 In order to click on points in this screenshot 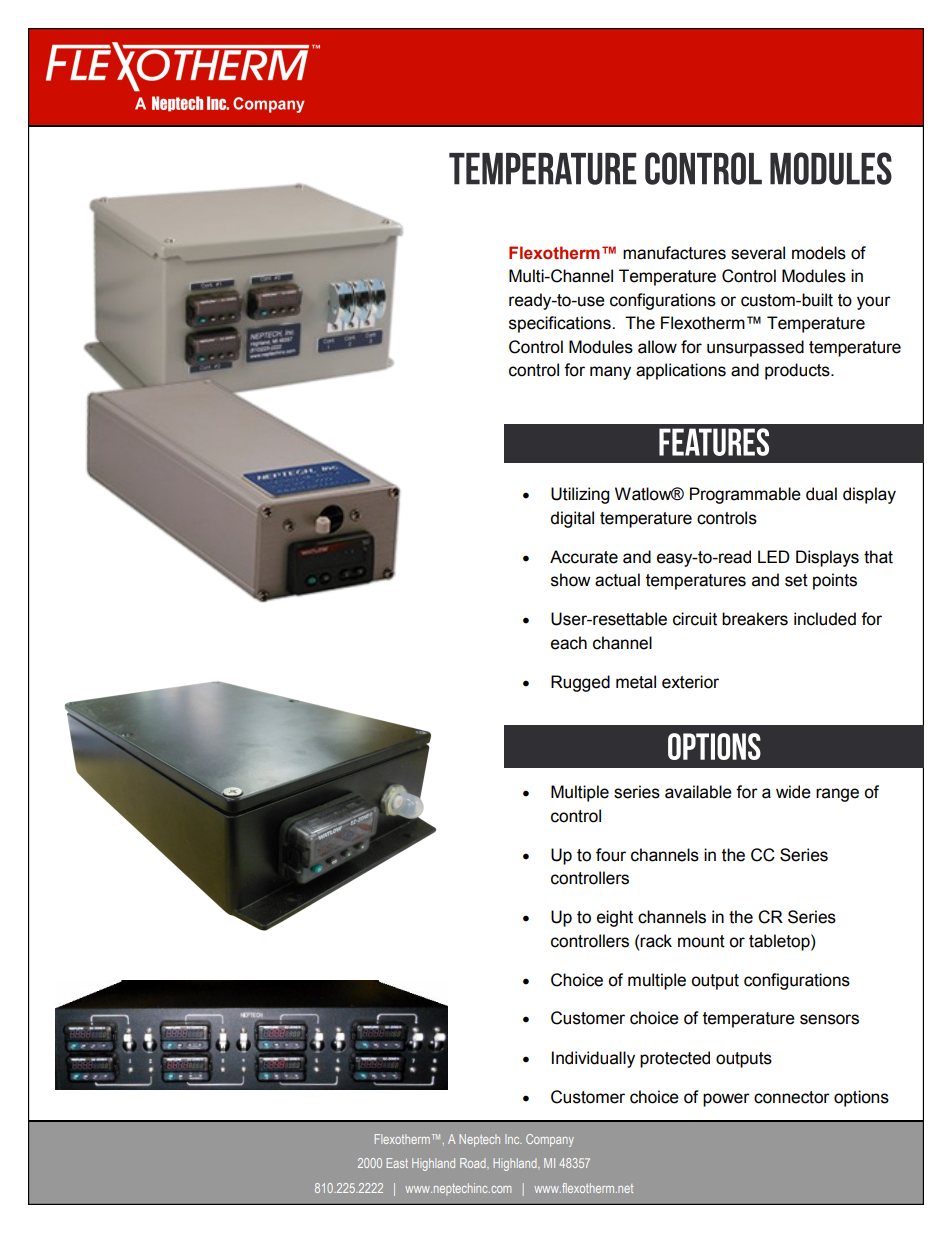, I will do `click(835, 581)`.
